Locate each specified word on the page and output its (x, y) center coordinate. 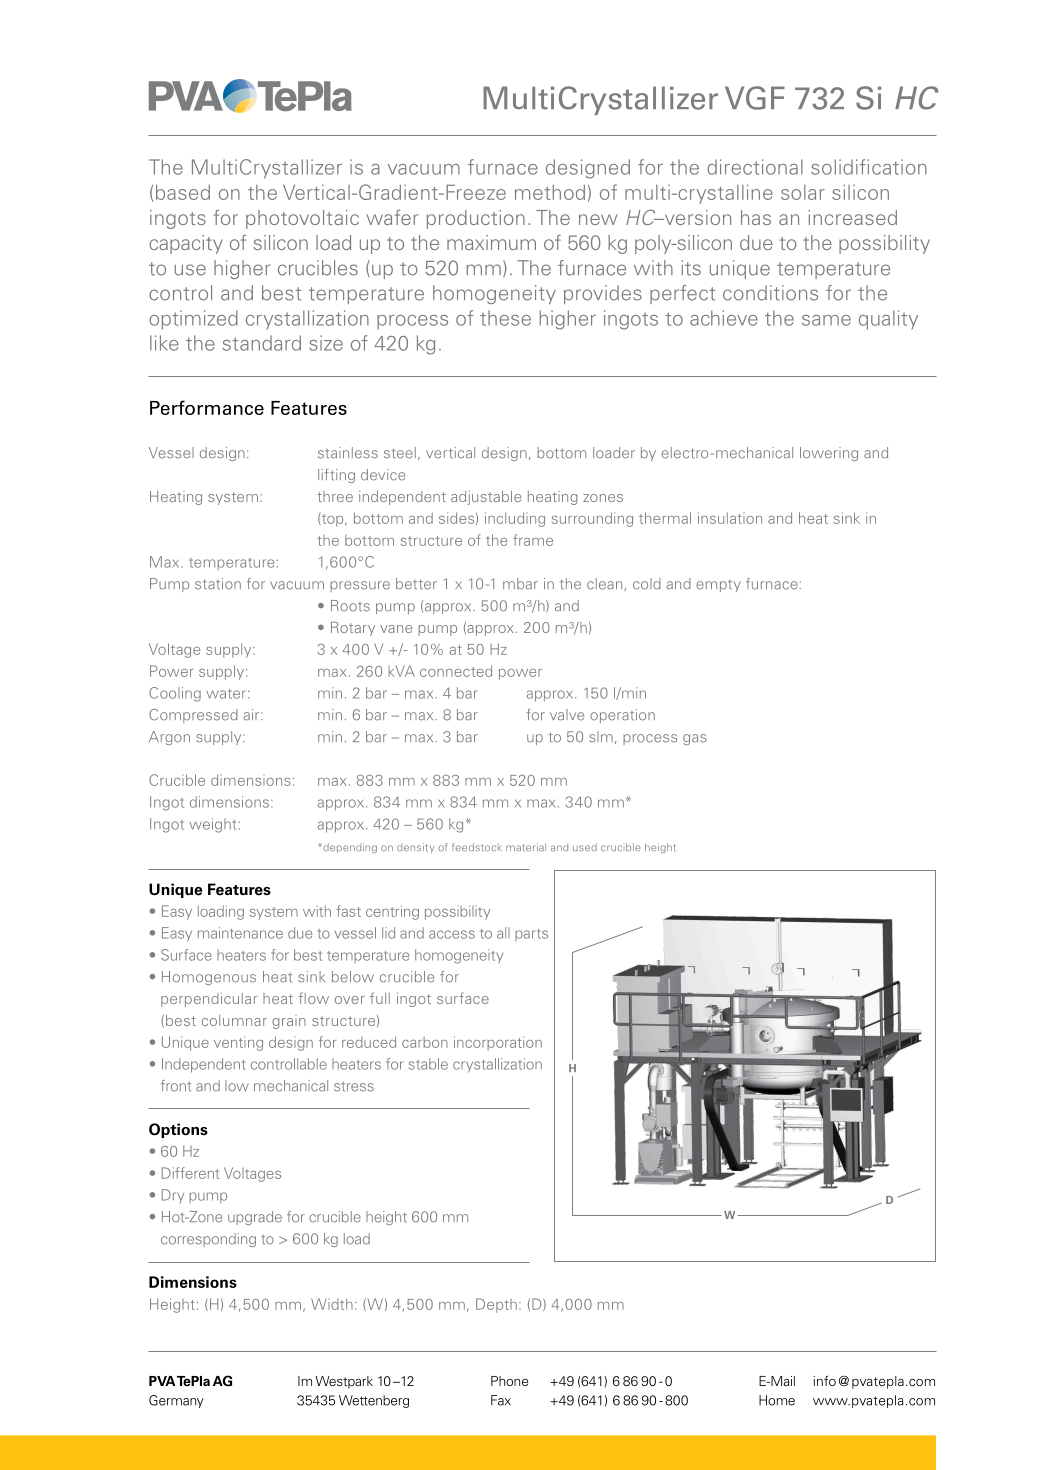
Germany (176, 1401)
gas (695, 739)
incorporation (498, 1043)
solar (803, 192)
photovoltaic (302, 219)
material (526, 847)
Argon (169, 738)
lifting (336, 476)
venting (238, 1044)
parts (531, 935)
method (550, 192)
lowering (829, 454)
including (515, 519)
